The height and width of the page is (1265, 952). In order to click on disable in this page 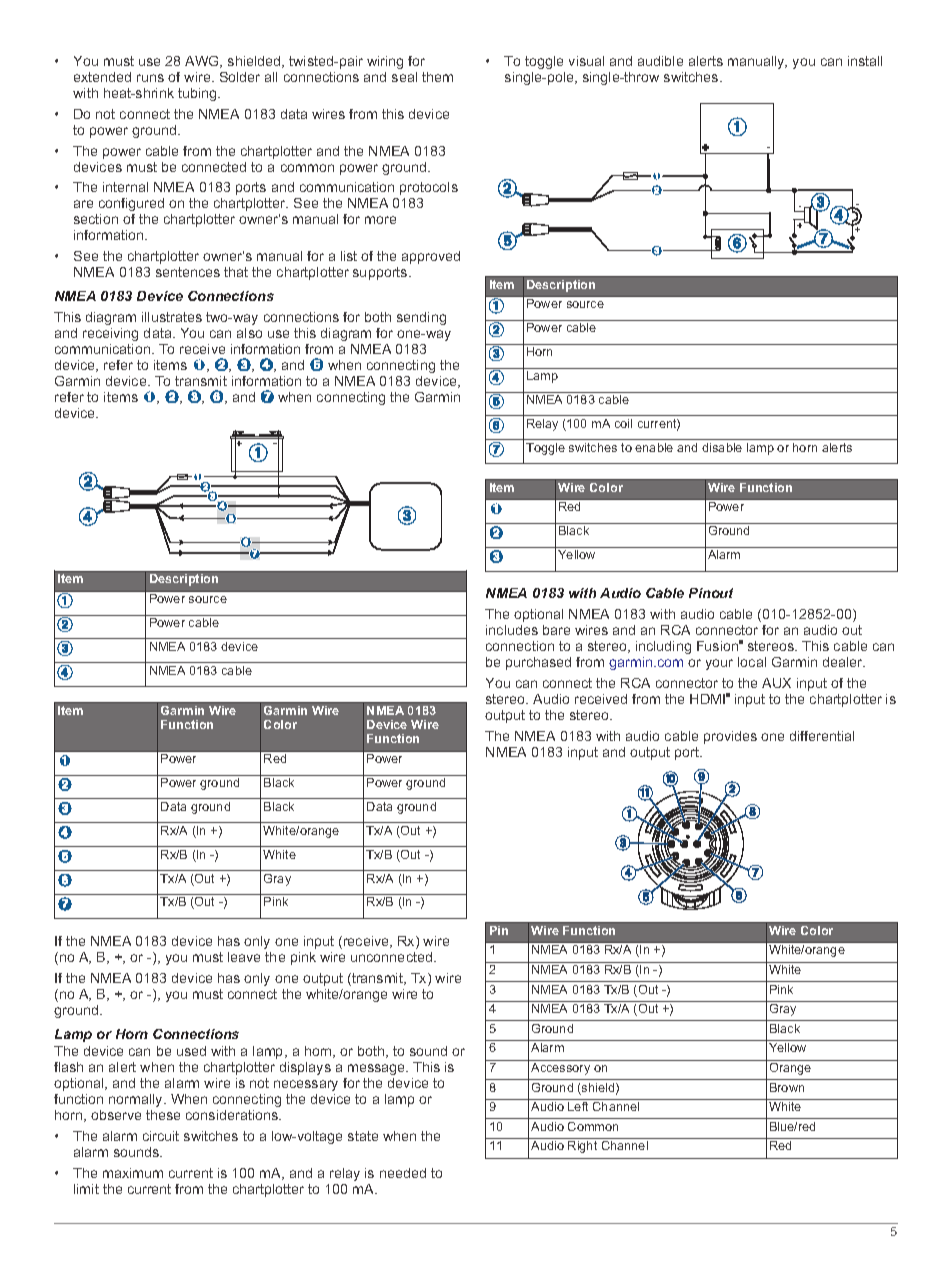, I will do `click(722, 447)`.
